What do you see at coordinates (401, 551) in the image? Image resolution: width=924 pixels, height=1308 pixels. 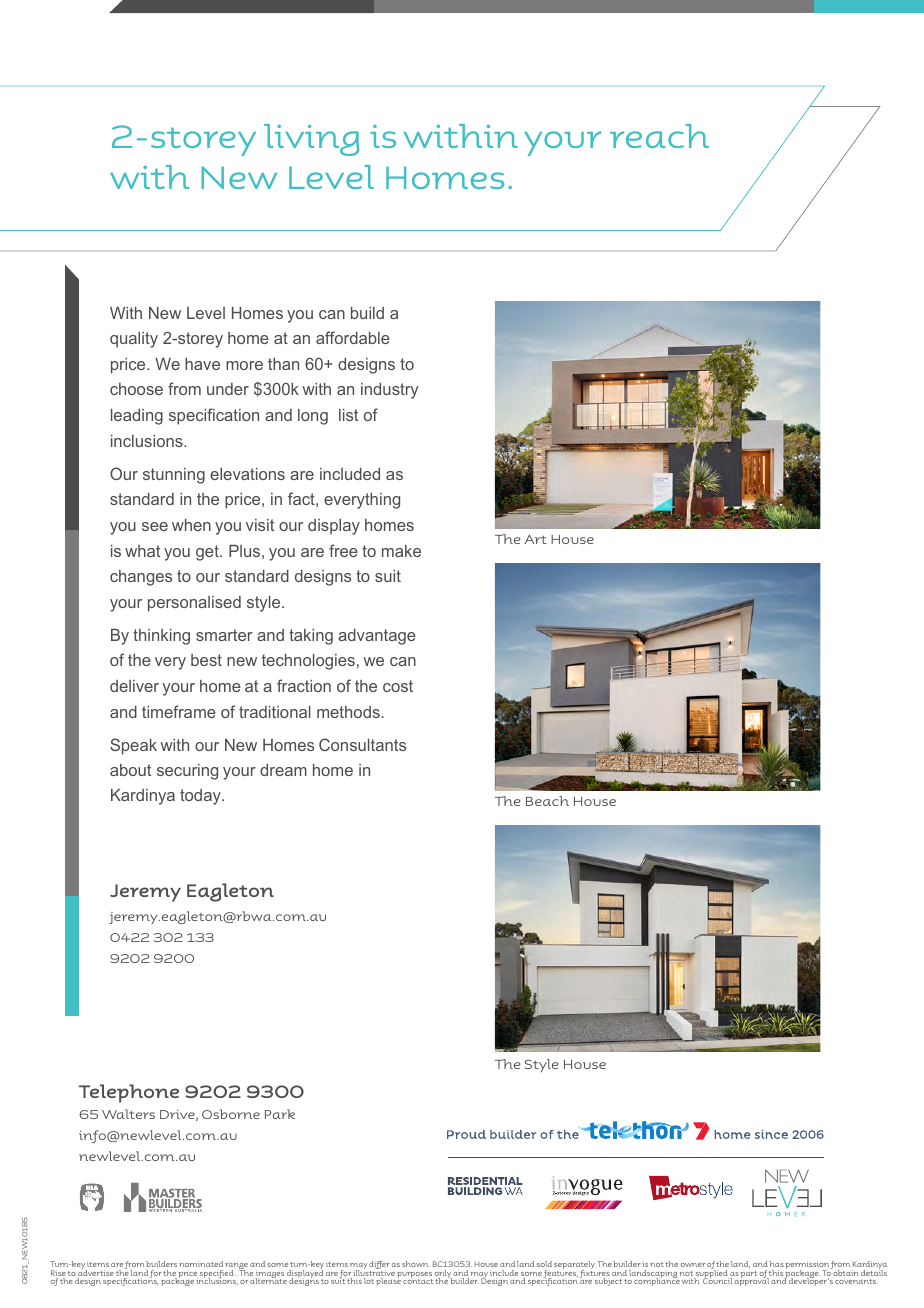 I see `make` at bounding box center [401, 551].
